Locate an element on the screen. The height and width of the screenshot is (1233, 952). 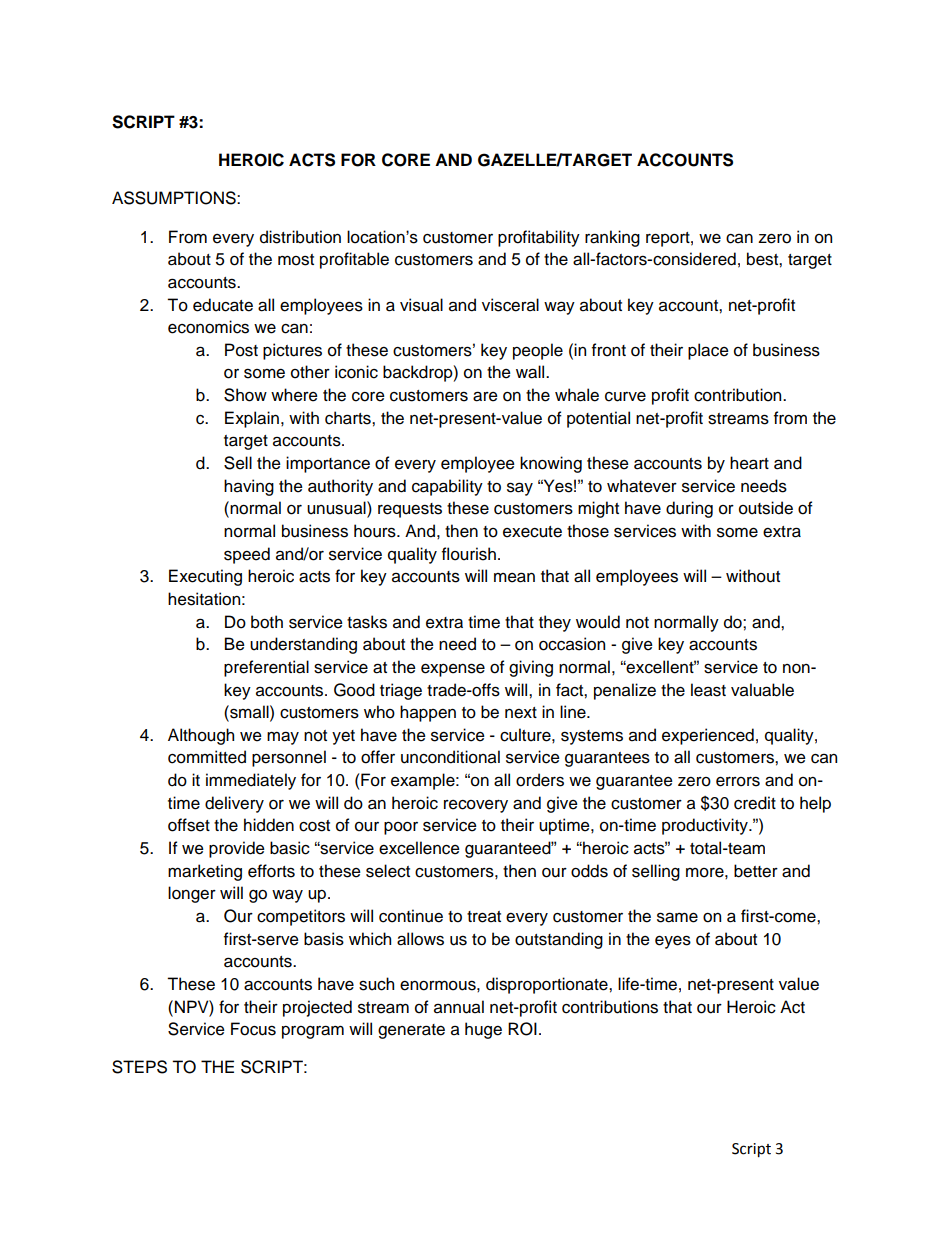
ranking is located at coordinates (612, 238).
